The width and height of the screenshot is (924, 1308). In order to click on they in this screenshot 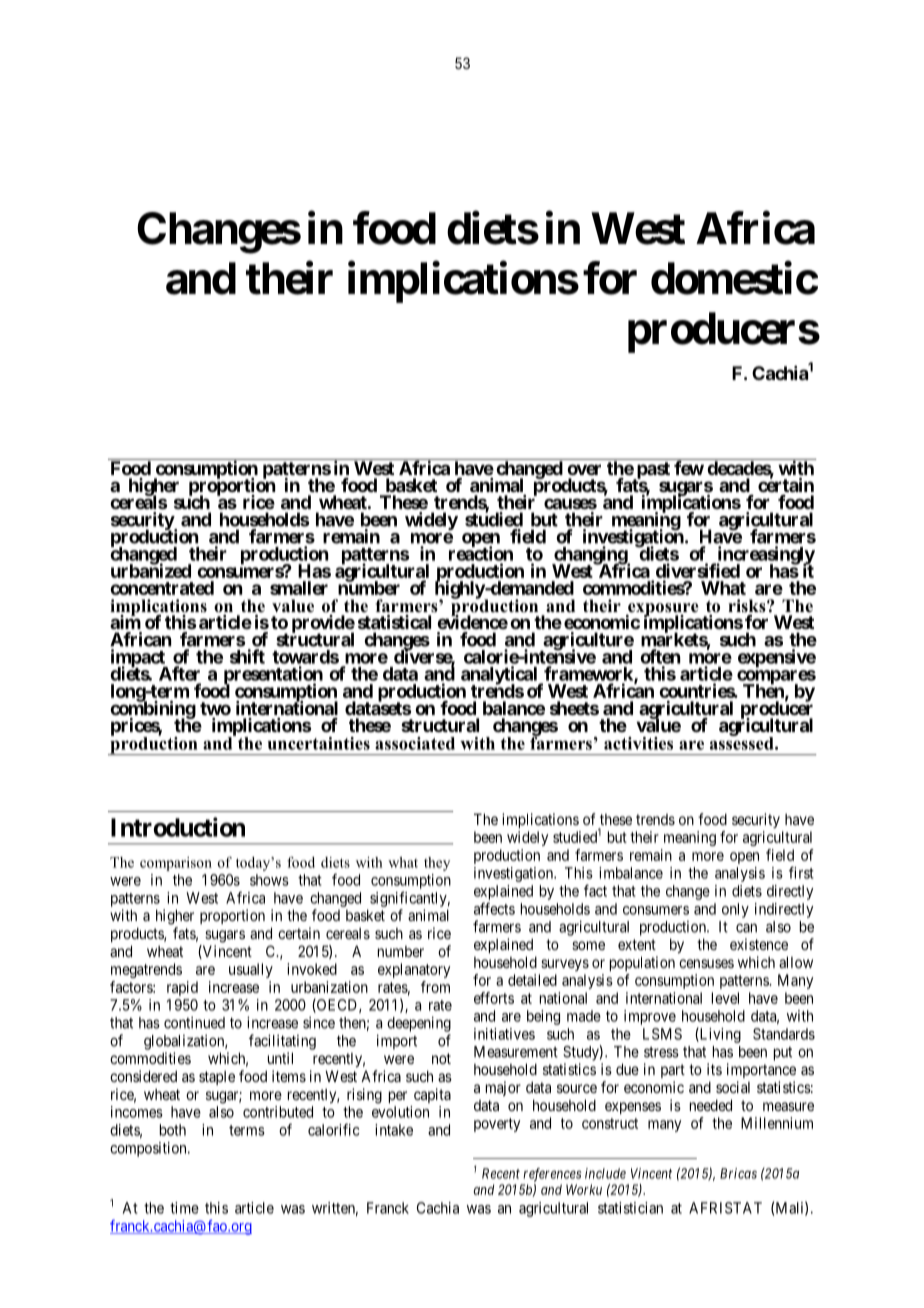, I will do `click(437, 864)`.
